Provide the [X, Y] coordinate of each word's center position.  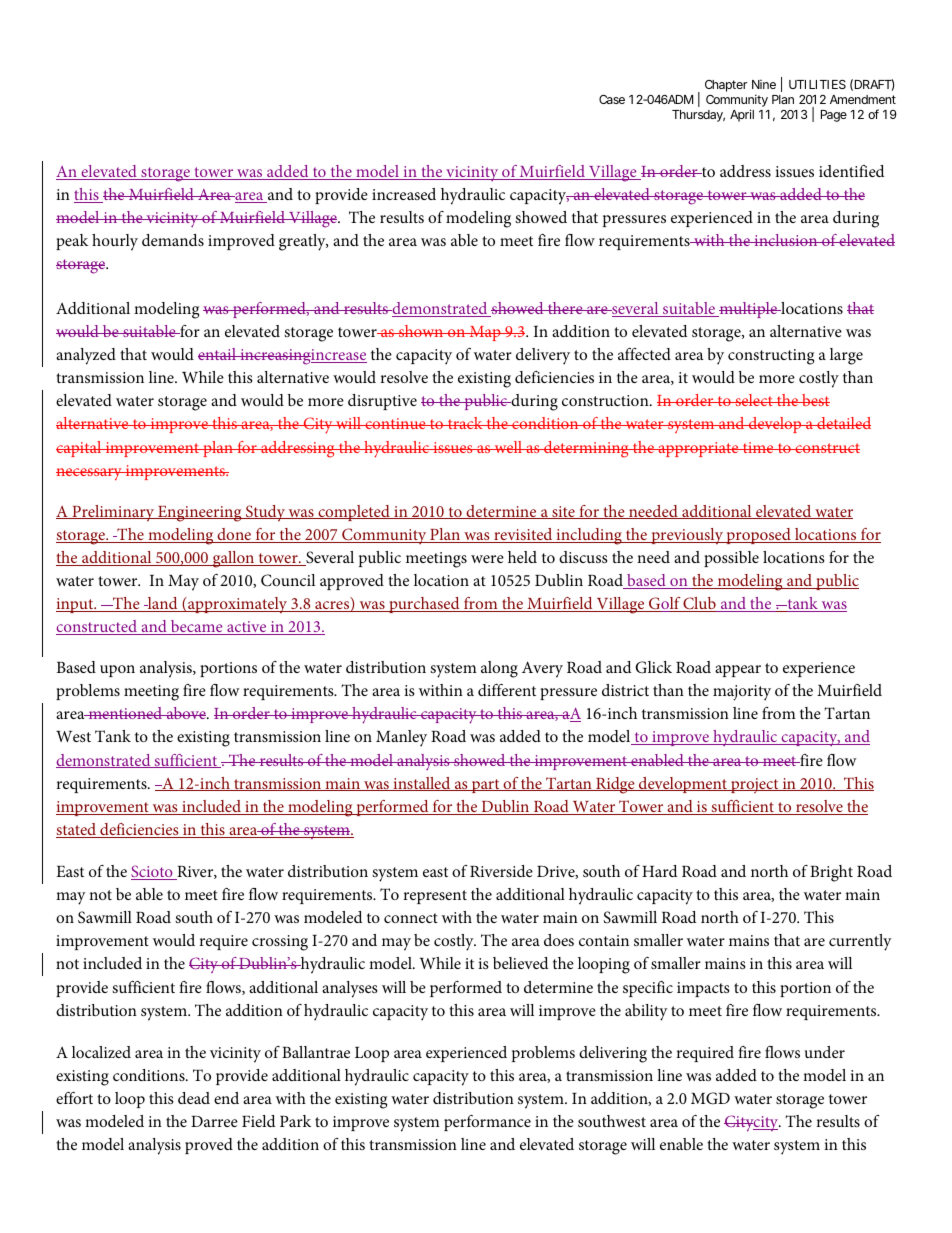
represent [435, 897]
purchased [424, 605]
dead [194, 1098]
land [162, 604]
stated [77, 830]
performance [487, 1123]
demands [173, 240]
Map [485, 333]
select [754, 400]
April [742, 115]
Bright [831, 873]
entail [218, 354]
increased [404, 194]
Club [700, 604]
